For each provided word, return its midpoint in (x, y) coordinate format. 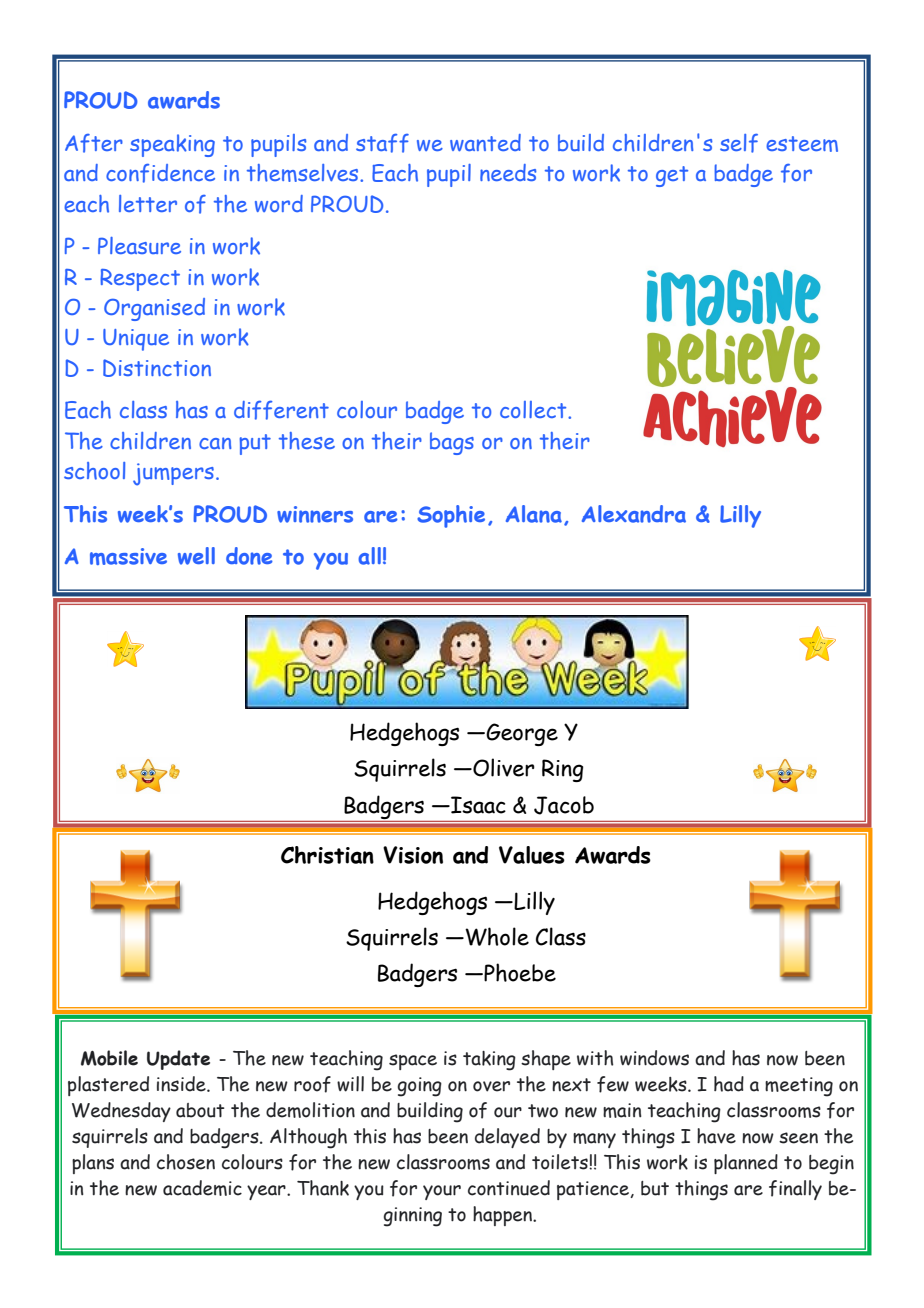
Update (178, 1060)
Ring (562, 770)
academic (202, 1188)
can (215, 443)
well (196, 556)
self (739, 143)
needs (508, 172)
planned (746, 1164)
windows (654, 1058)
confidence (160, 173)
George (521, 734)
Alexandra (634, 514)
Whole (496, 936)
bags (452, 443)
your (442, 1192)
